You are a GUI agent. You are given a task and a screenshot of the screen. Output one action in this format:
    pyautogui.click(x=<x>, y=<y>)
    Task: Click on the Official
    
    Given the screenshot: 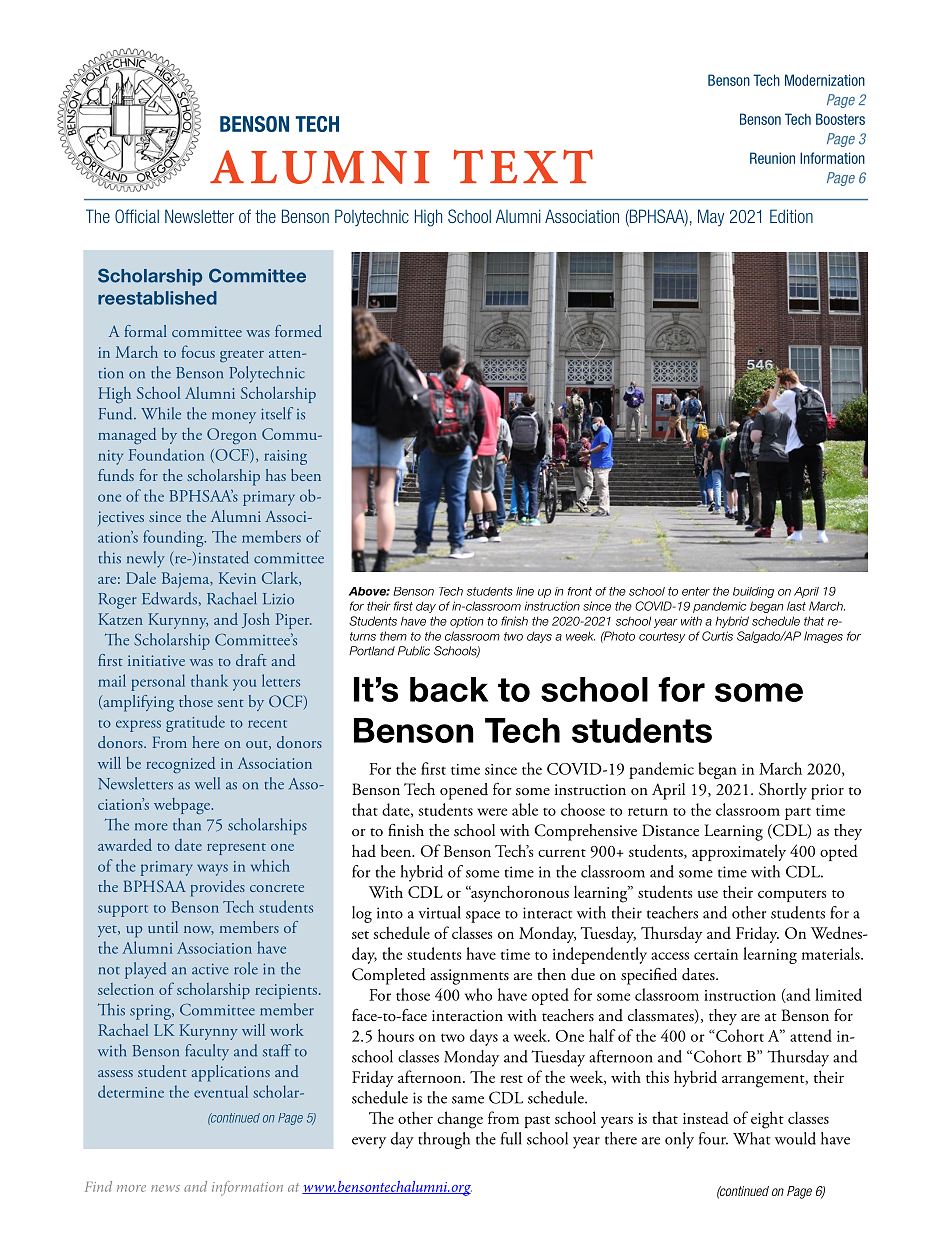 What is the action you would take?
    pyautogui.click(x=137, y=216)
